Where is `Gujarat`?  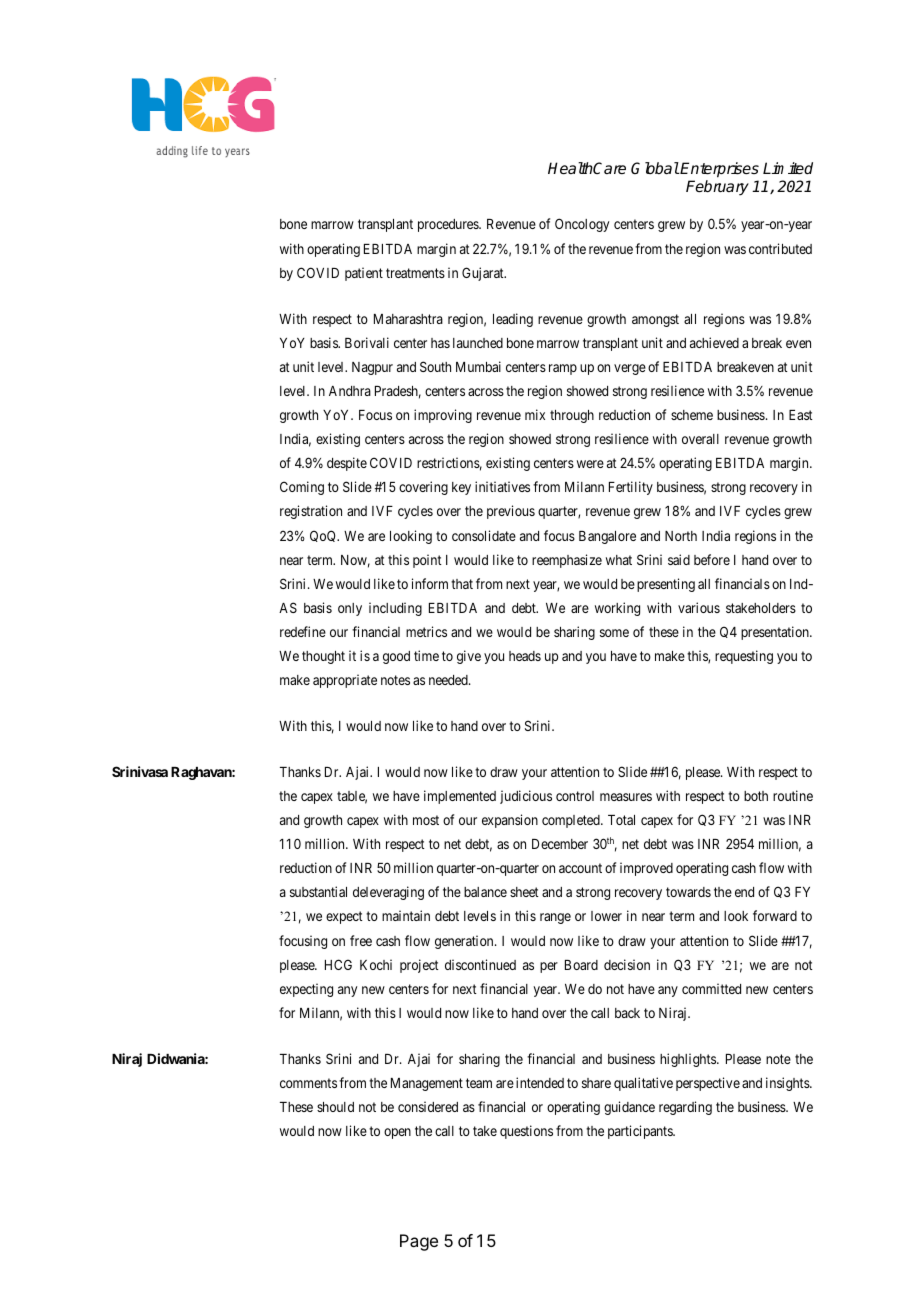 Gujarat is located at coordinates (484, 274).
